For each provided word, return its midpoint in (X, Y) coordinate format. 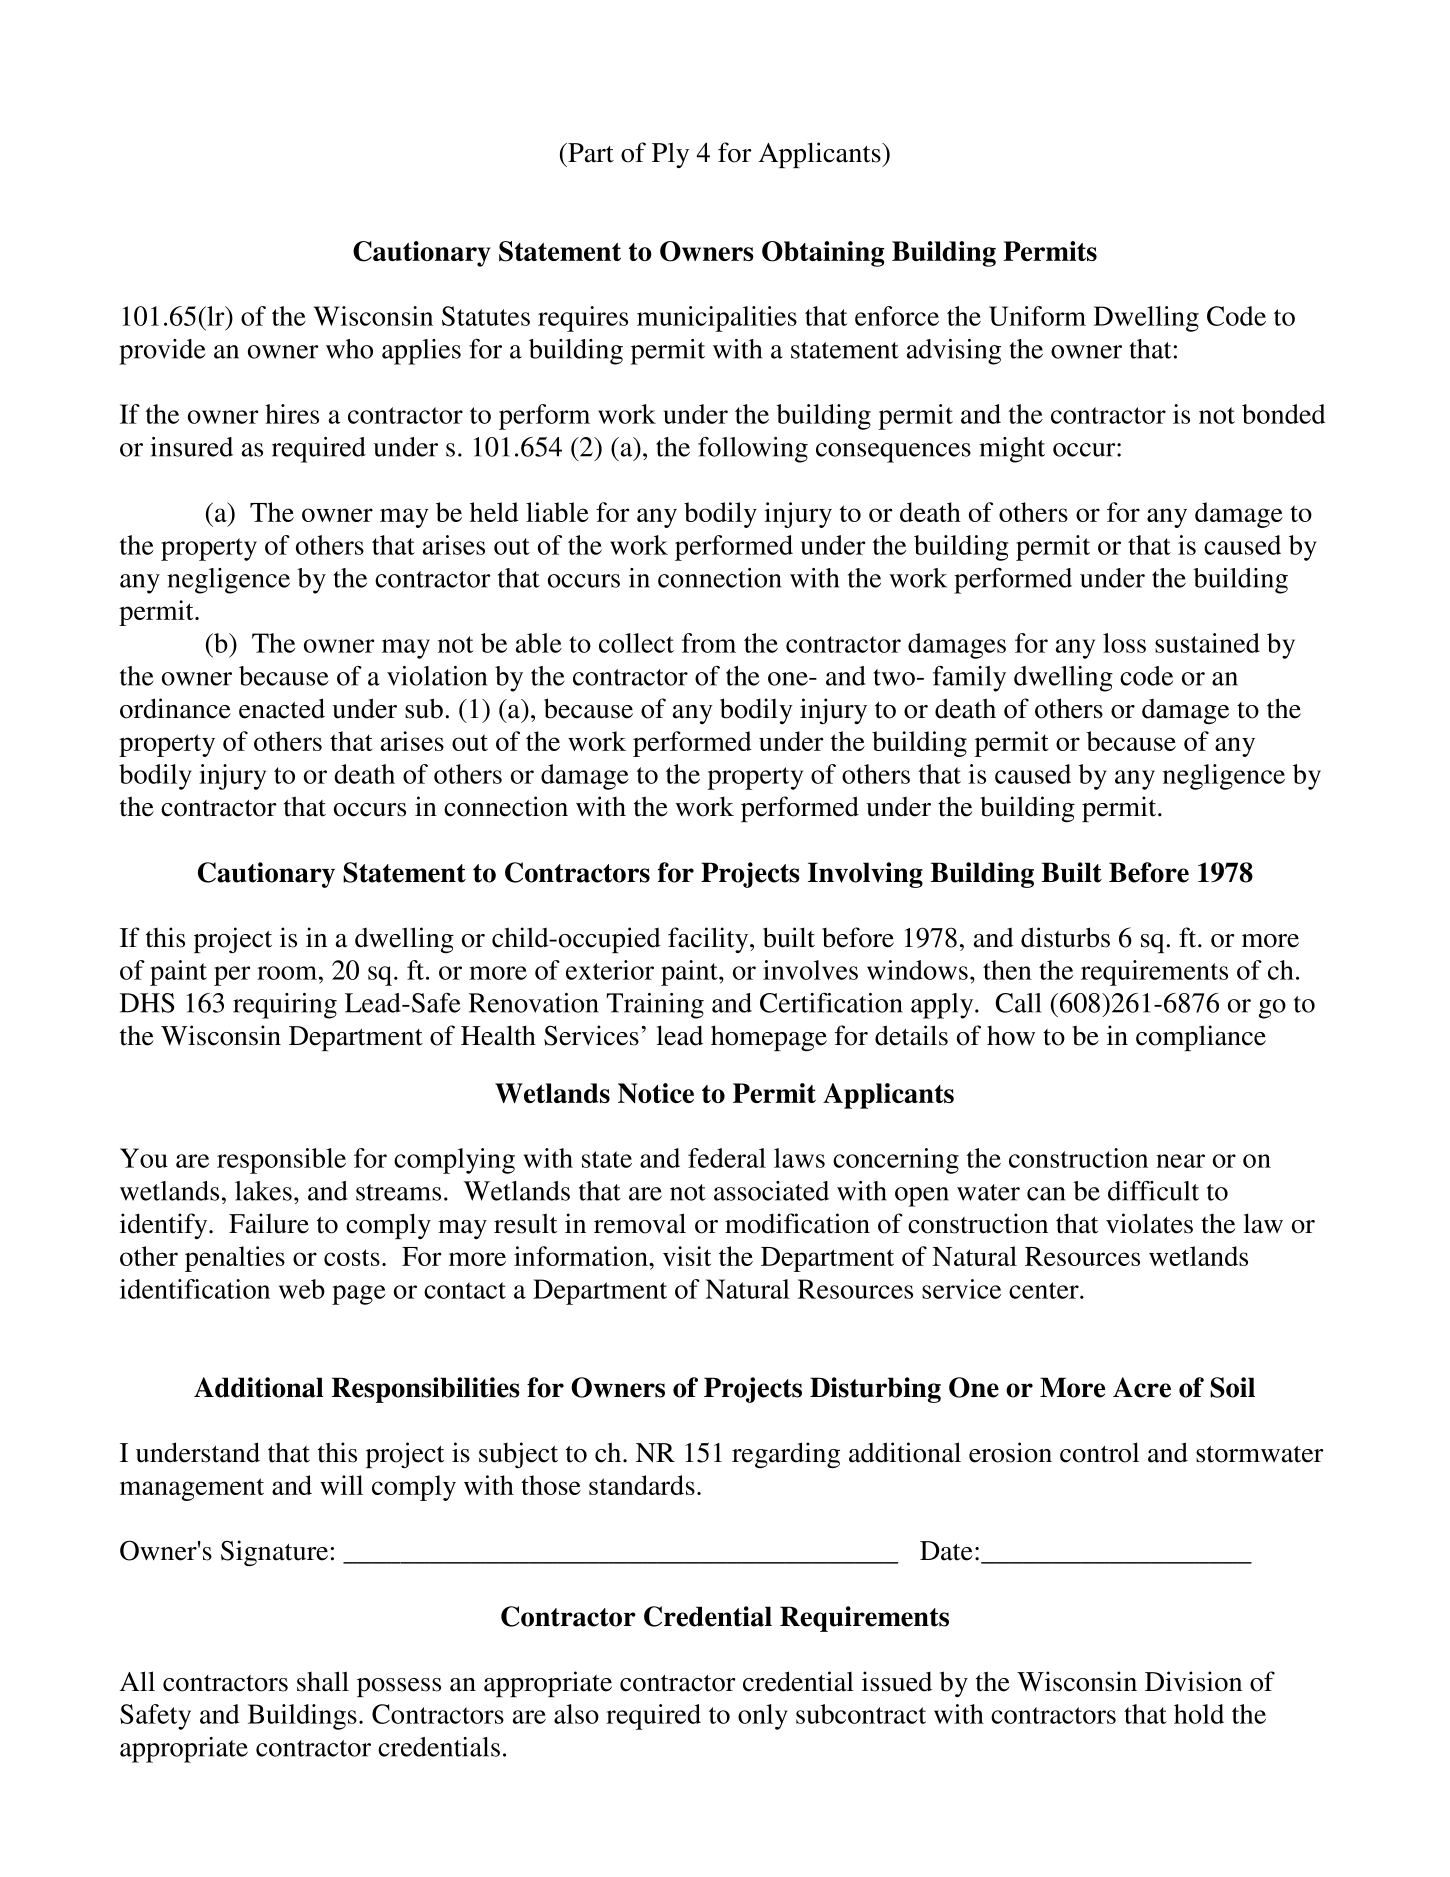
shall (323, 1681)
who (349, 349)
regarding (786, 1455)
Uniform (1037, 316)
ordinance (175, 708)
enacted (282, 708)
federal (727, 1158)
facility (709, 940)
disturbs (1065, 937)
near (1180, 1161)
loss (1124, 643)
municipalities (717, 319)
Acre (1142, 1387)
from (709, 643)
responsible (281, 1161)
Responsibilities (426, 1390)
